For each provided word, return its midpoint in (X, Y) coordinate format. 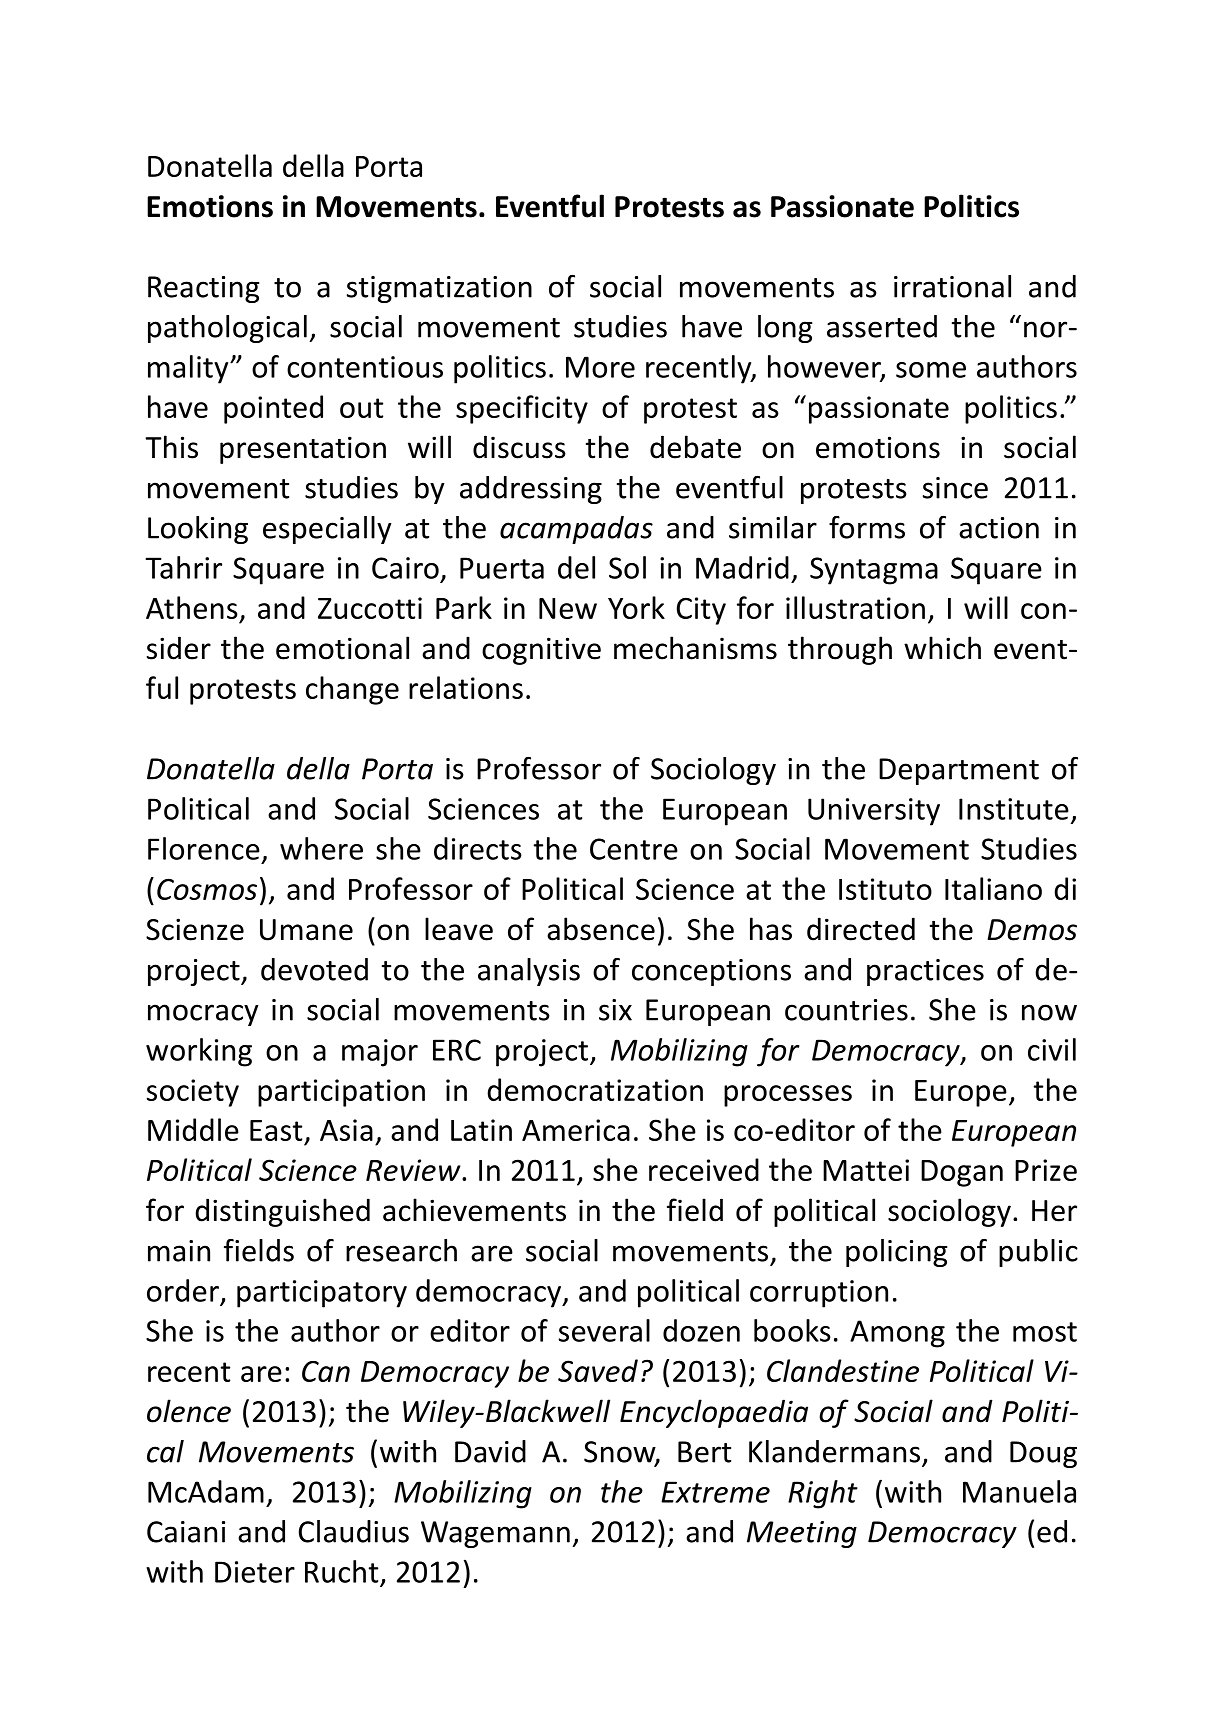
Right (823, 1494)
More (600, 367)
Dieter (255, 1572)
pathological (227, 329)
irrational (952, 286)
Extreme (715, 1492)
